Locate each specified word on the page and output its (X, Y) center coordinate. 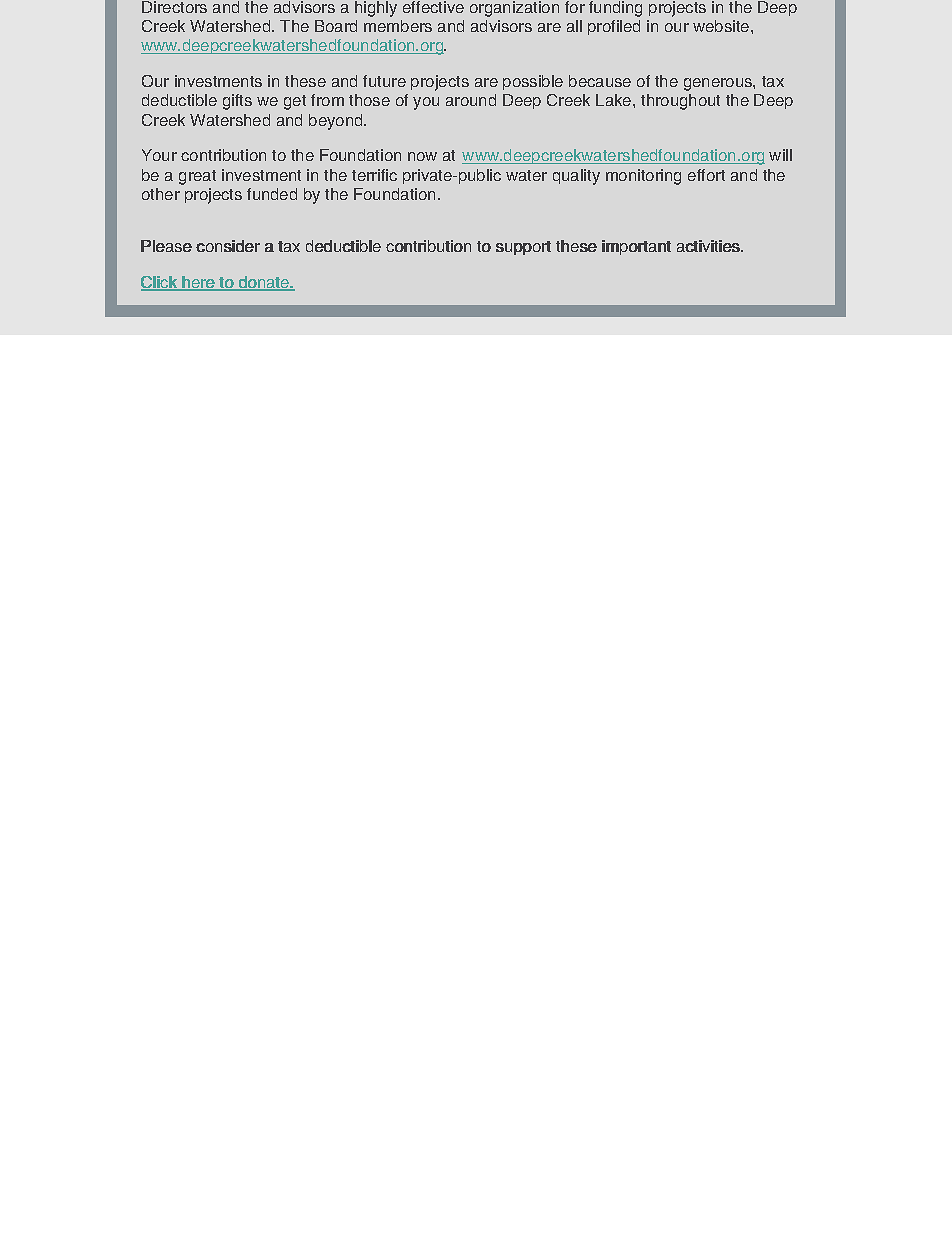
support (523, 248)
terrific (374, 175)
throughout (680, 102)
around (471, 100)
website (721, 26)
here (198, 283)
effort (706, 175)
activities (709, 246)
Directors (174, 7)
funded (272, 194)
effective (433, 7)
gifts (237, 102)
